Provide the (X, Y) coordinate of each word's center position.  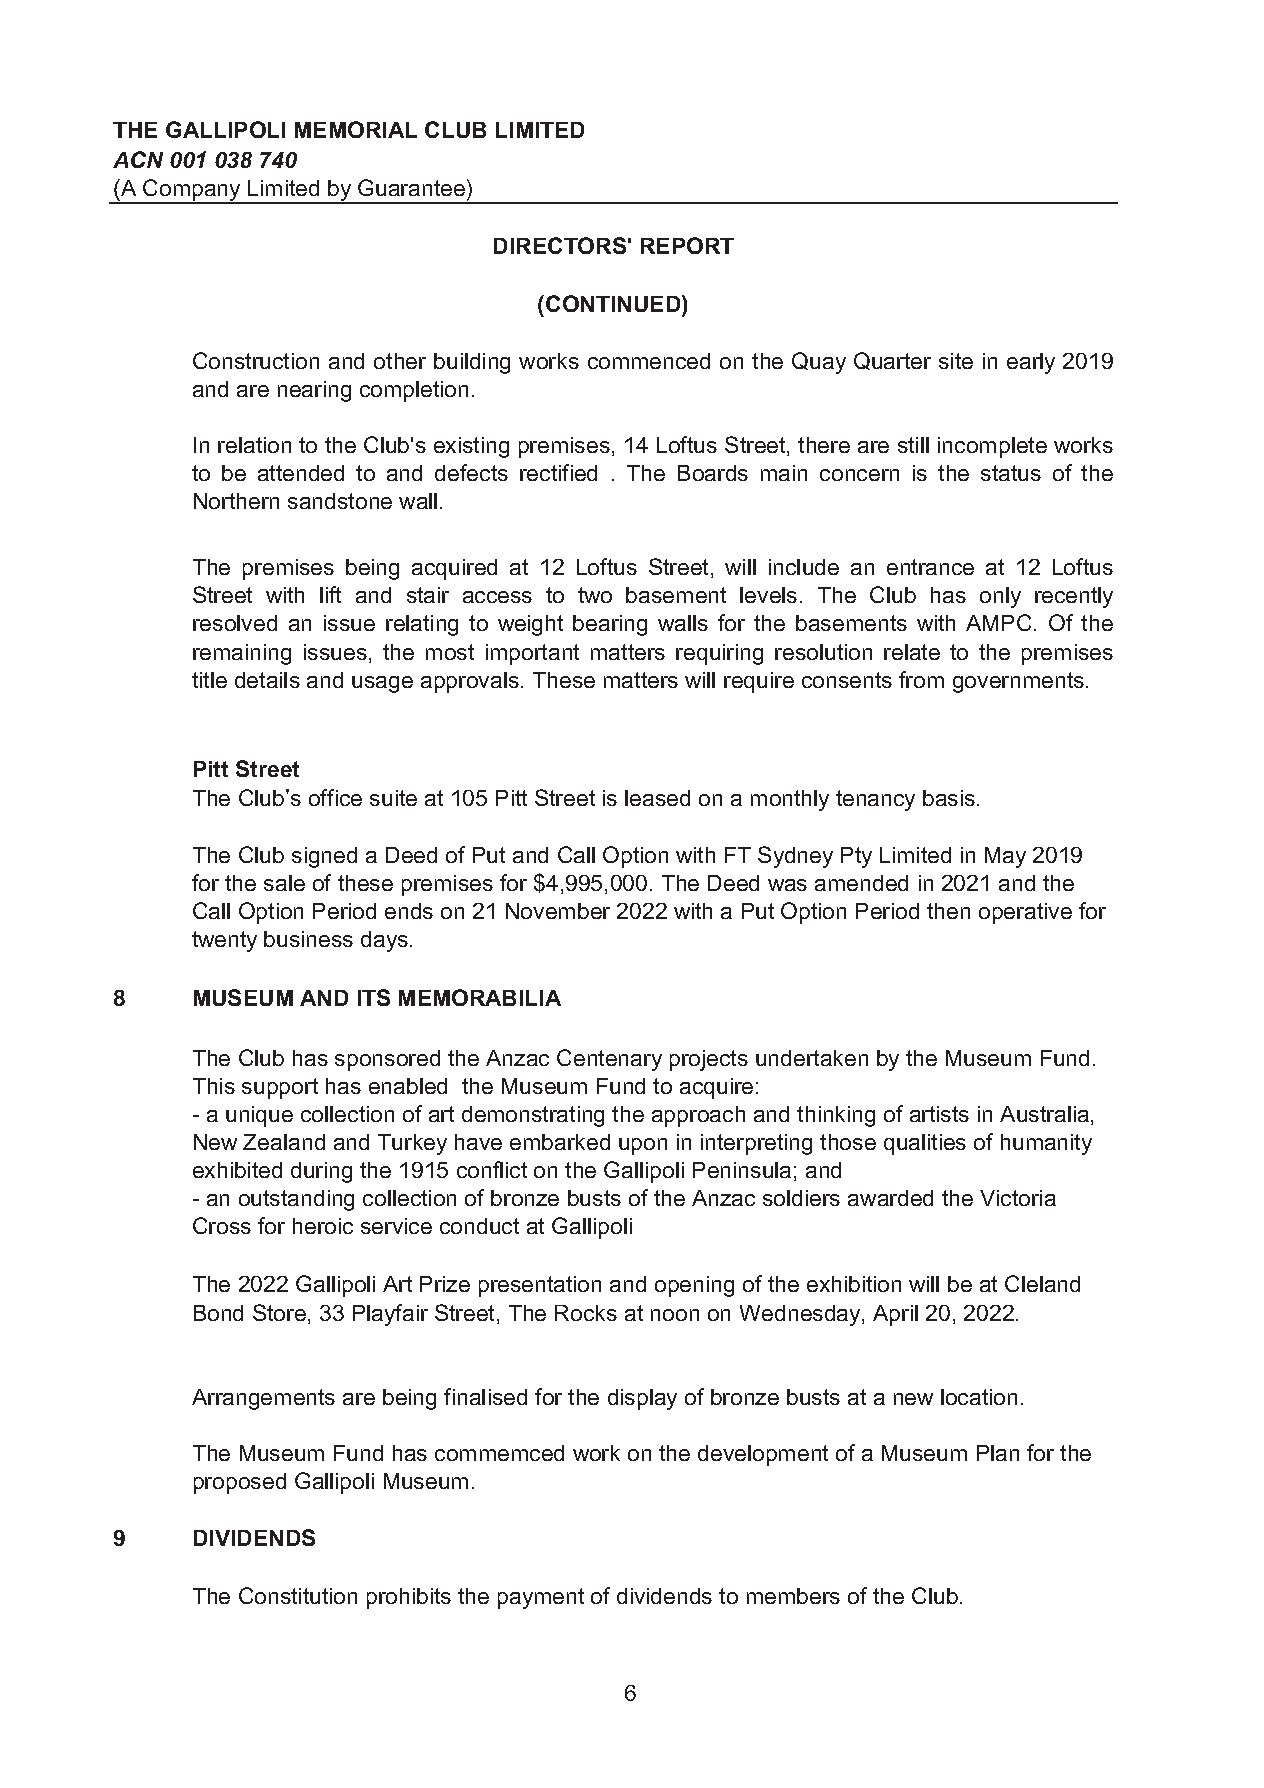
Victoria (1018, 1198)
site (956, 361)
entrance (930, 567)
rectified (558, 472)
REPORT (687, 245)
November (558, 911)
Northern (236, 501)
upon (643, 1146)
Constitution (298, 1595)
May (1005, 857)
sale (284, 883)
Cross (222, 1225)
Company (192, 191)
